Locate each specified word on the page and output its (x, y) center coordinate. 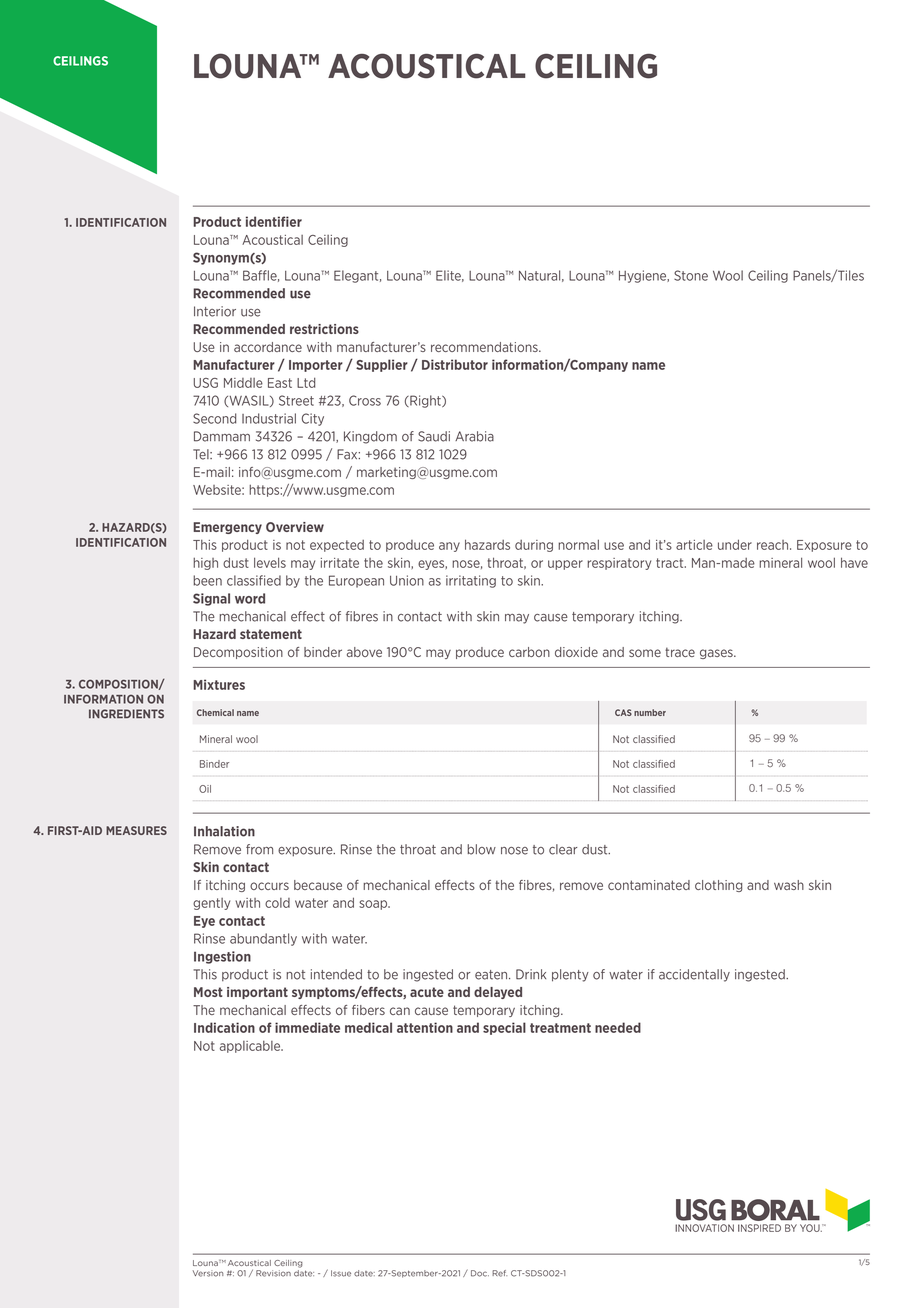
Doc (480, 1273)
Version (208, 1273)
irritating (471, 581)
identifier (274, 221)
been (207, 580)
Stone (691, 275)
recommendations (485, 347)
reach (774, 545)
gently (211, 904)
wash (789, 885)
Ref (499, 1273)
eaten (492, 975)
